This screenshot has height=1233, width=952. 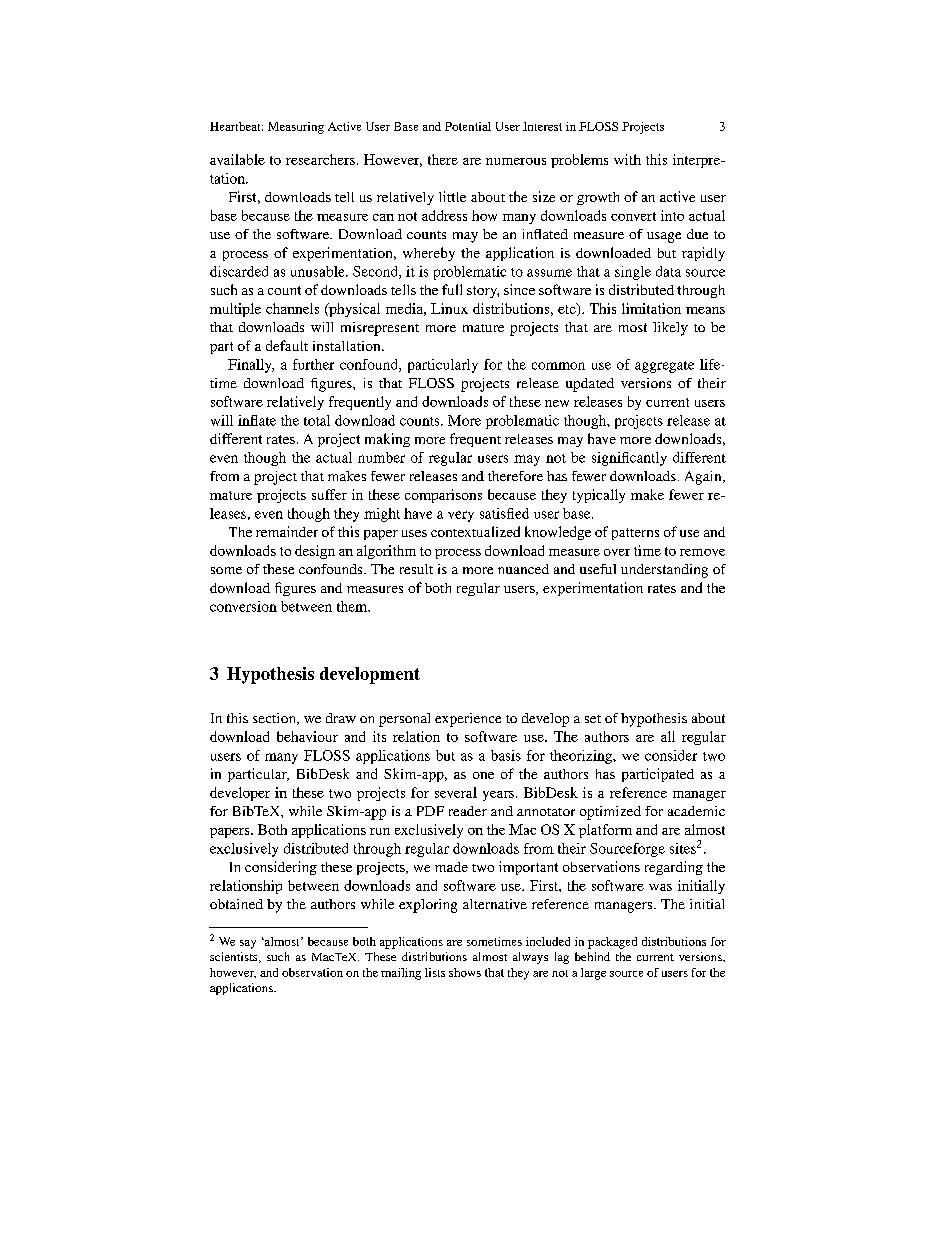 I want to click on remainder, so click(x=287, y=531).
